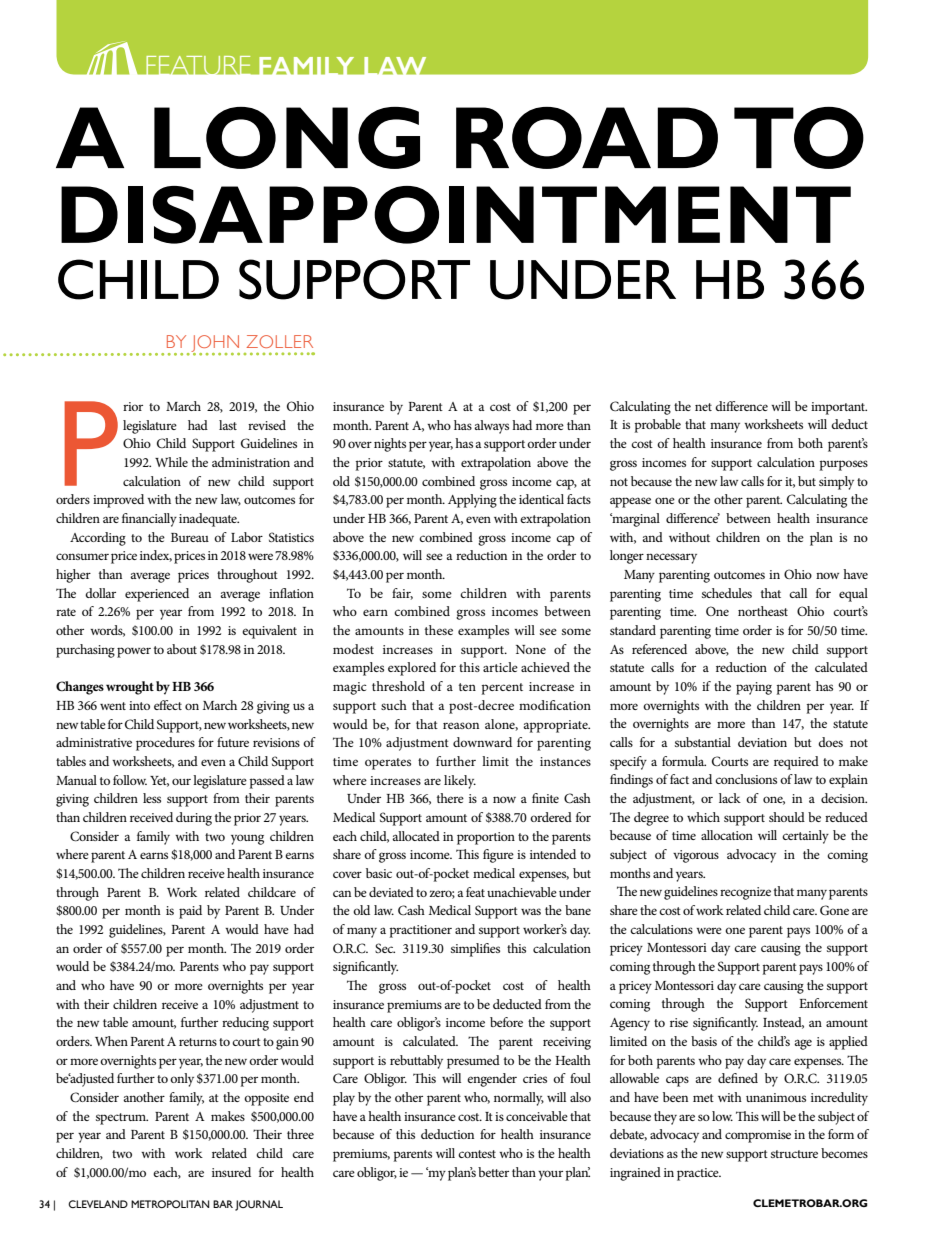  I want to click on allocation, so click(727, 835).
